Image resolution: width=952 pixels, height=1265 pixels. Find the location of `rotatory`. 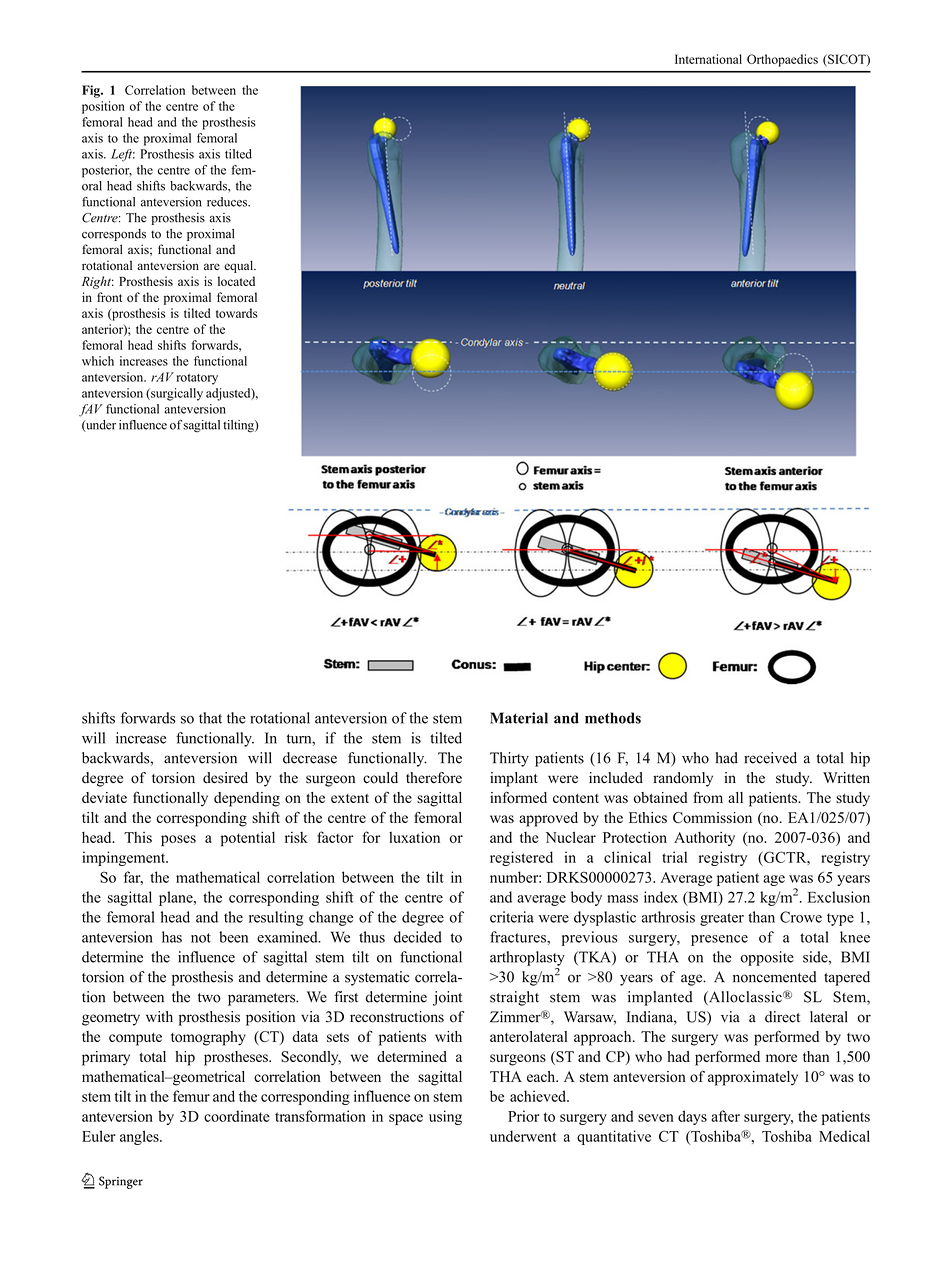

rotatory is located at coordinates (197, 379).
